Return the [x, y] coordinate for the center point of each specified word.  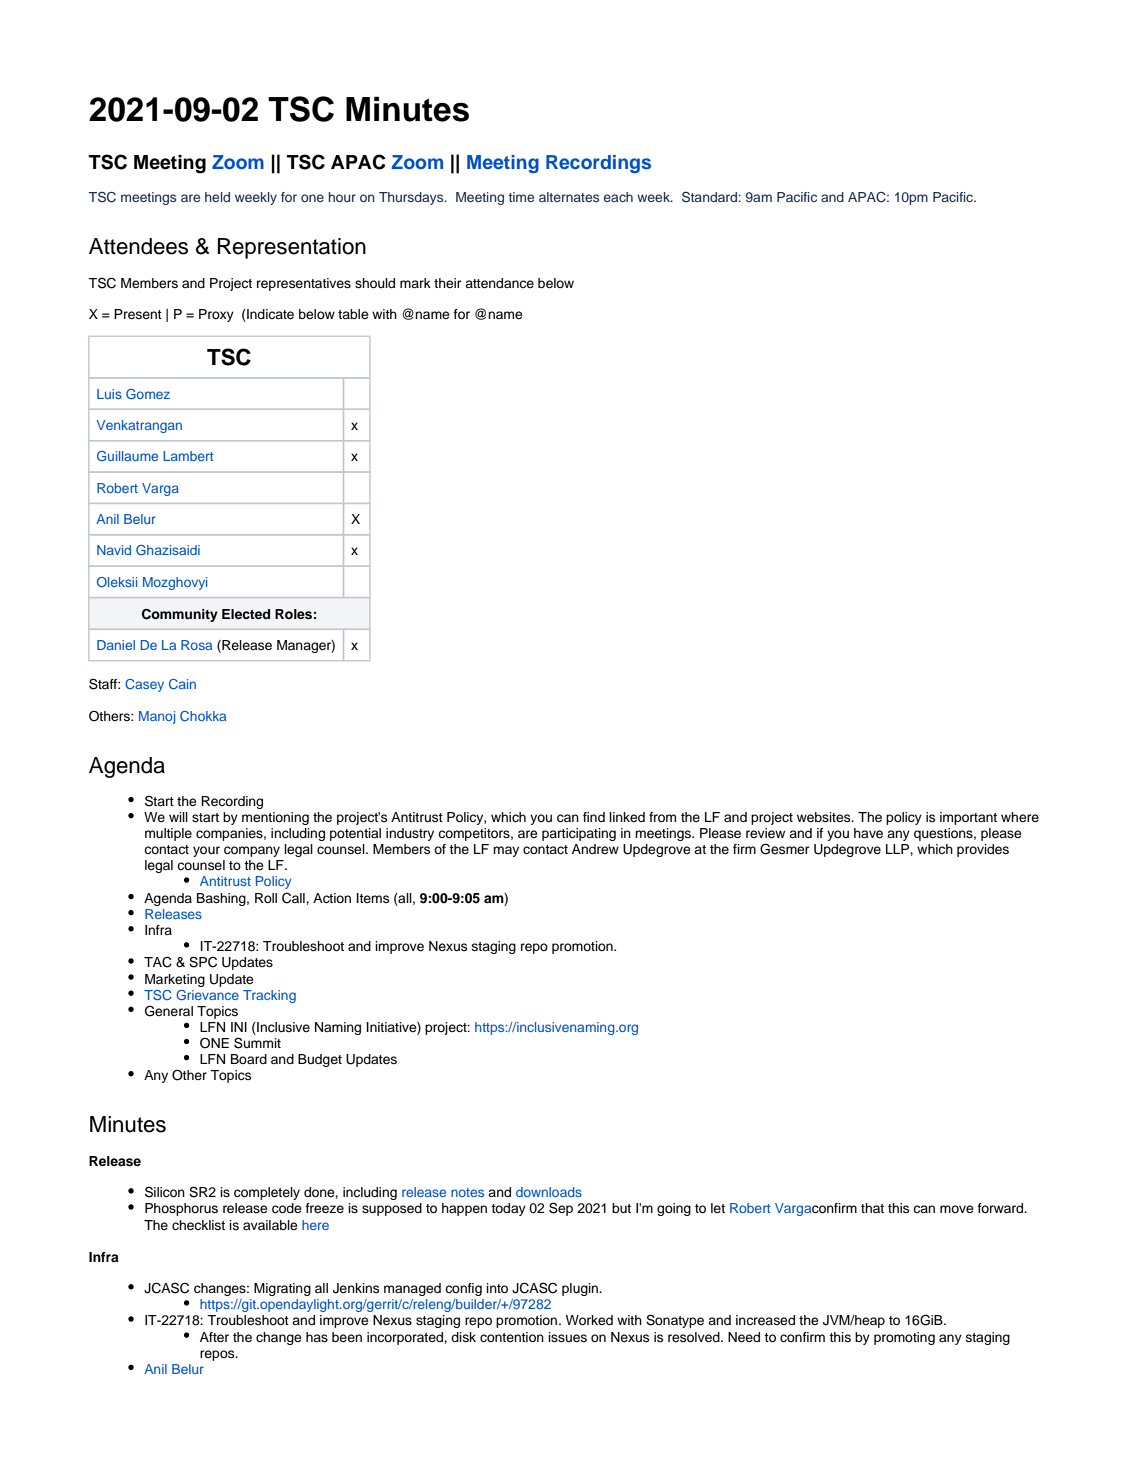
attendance [499, 283]
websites [825, 817]
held [217, 197]
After [214, 1337]
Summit [257, 1043]
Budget [320, 1060]
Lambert [188, 456]
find [594, 817]
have [868, 833]
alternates [569, 197]
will [178, 817]
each [618, 197]
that [872, 1208]
